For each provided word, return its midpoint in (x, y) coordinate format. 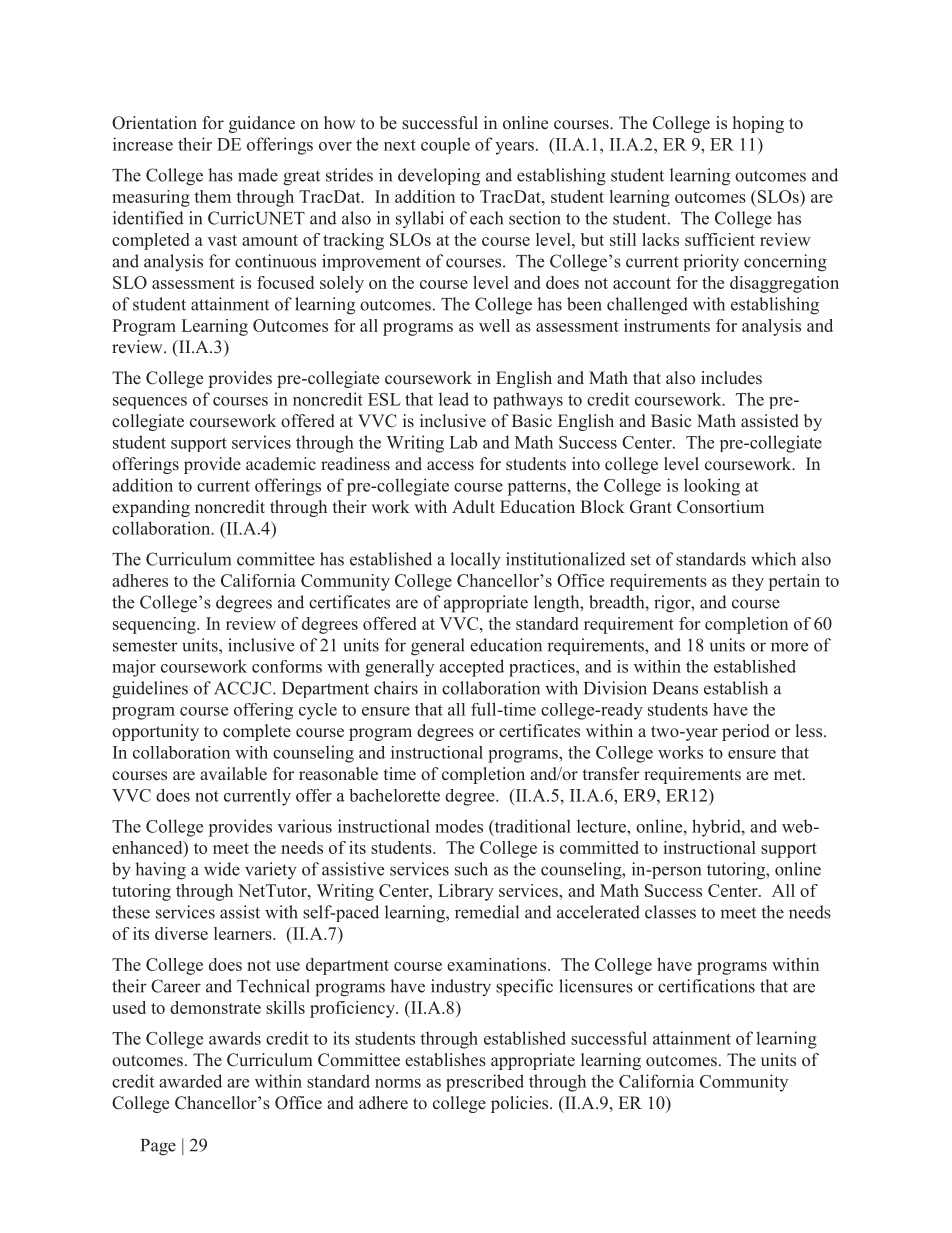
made (258, 175)
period (746, 732)
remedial (487, 912)
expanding (151, 508)
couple (445, 145)
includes (731, 378)
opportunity (155, 732)
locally (475, 561)
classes (670, 912)
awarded (190, 1081)
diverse (181, 933)
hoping (758, 124)
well (494, 325)
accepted (471, 668)
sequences (150, 403)
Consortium (720, 507)
